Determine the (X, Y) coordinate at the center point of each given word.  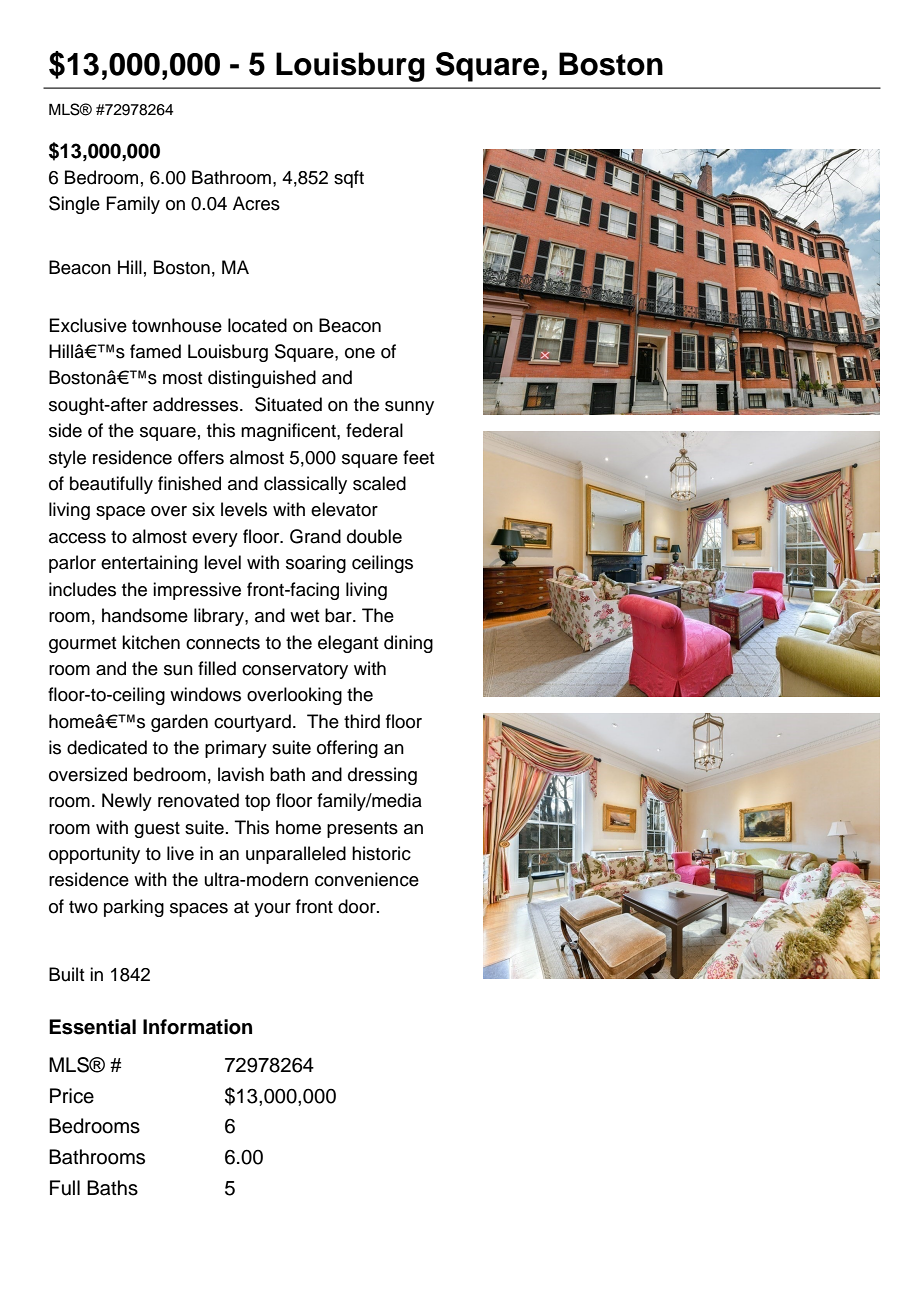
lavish (241, 774)
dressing (382, 776)
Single (74, 205)
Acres (256, 203)
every (215, 540)
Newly (127, 802)
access (77, 538)
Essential (92, 1027)
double (374, 536)
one (360, 353)
